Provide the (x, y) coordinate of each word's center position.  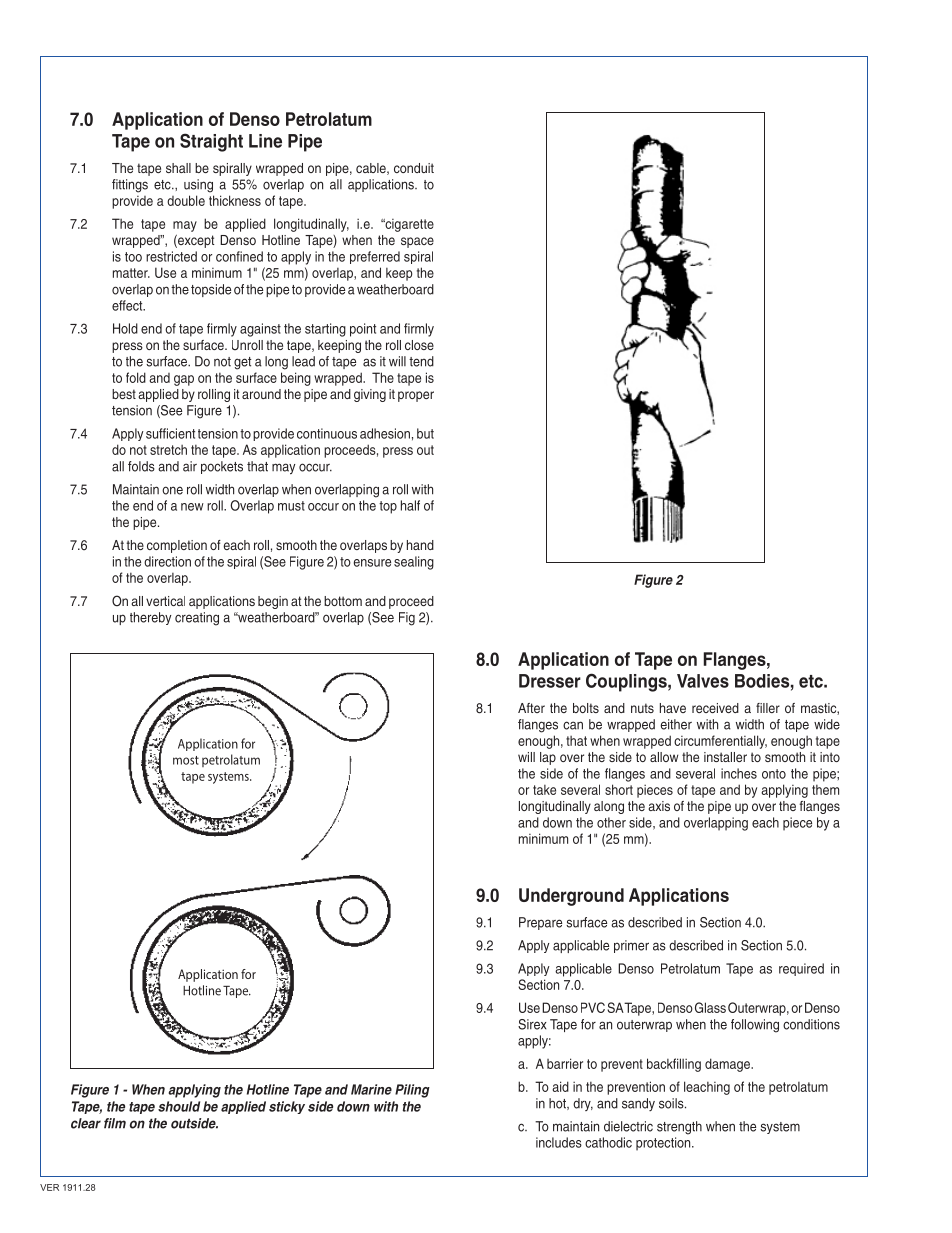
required (801, 969)
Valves (703, 681)
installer (725, 757)
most (186, 760)
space (417, 242)
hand (420, 545)
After (531, 708)
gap (184, 380)
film (115, 1123)
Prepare (540, 923)
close (419, 345)
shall (178, 168)
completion (177, 546)
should (179, 1106)
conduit (414, 168)
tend (421, 361)
